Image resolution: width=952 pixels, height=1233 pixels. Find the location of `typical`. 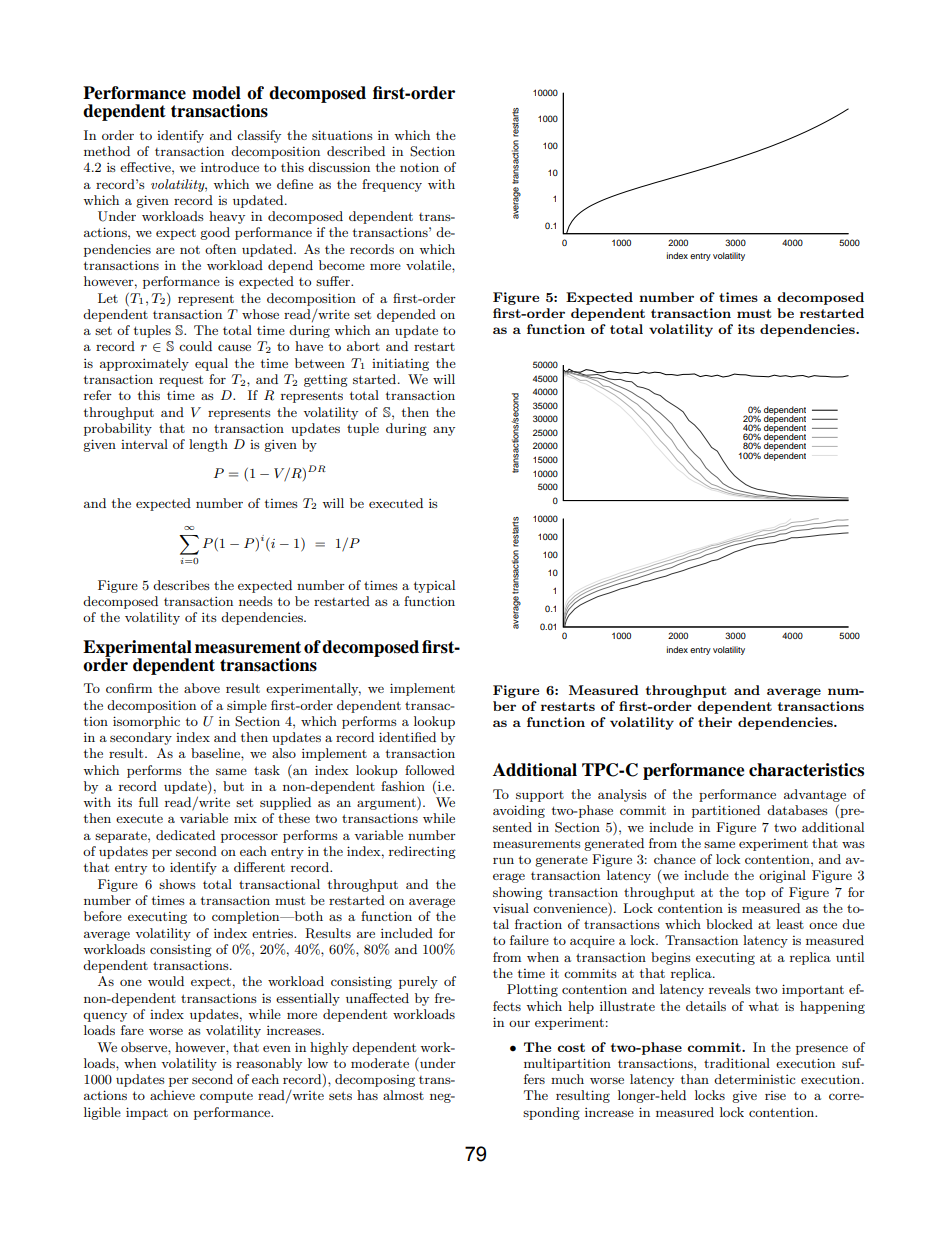

typical is located at coordinates (434, 586).
